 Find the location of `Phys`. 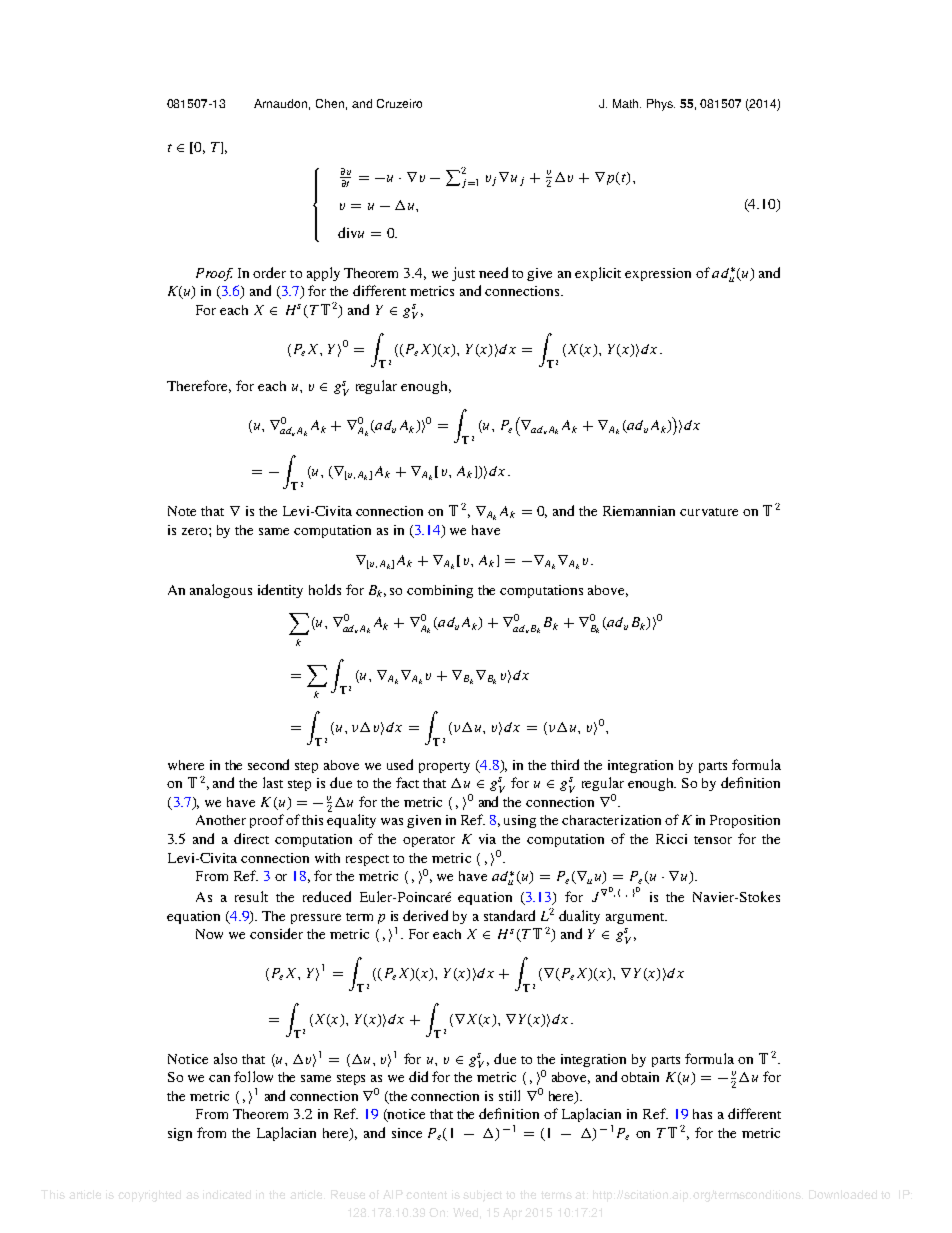

Phys is located at coordinates (661, 105).
